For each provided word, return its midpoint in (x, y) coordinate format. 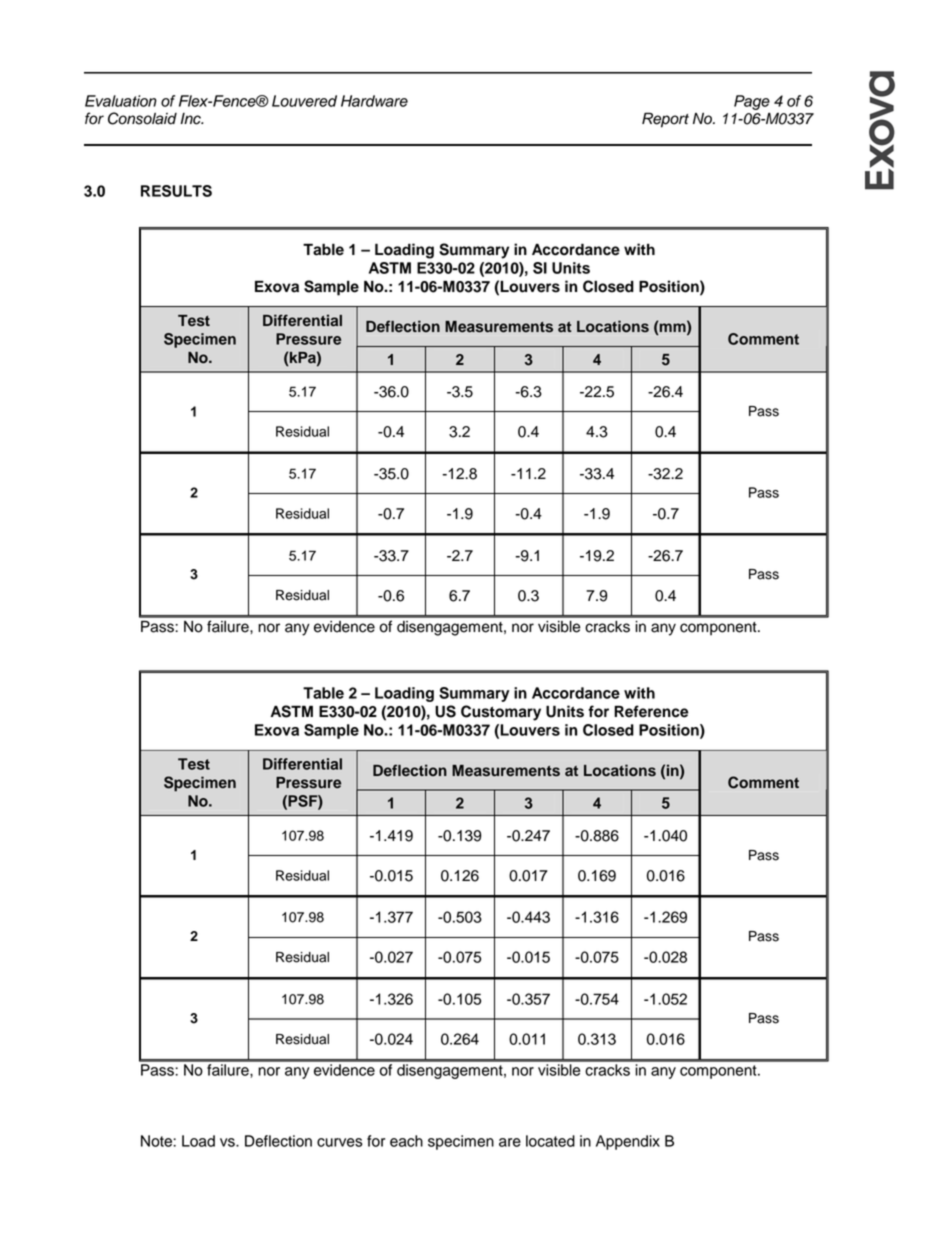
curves (340, 1142)
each (406, 1141)
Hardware (374, 101)
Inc (191, 119)
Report (665, 120)
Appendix (628, 1142)
